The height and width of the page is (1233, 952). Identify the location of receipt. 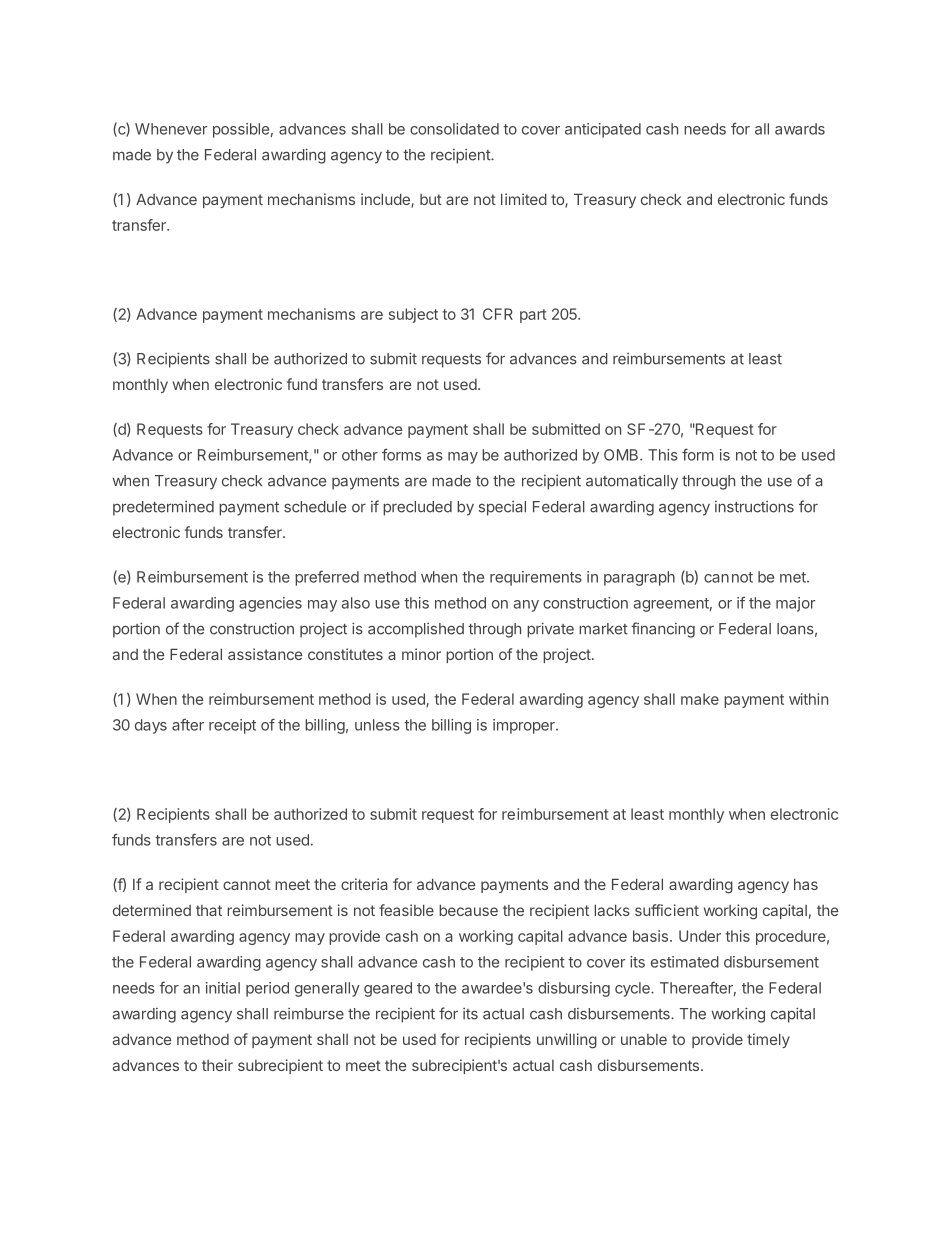
(232, 726).
